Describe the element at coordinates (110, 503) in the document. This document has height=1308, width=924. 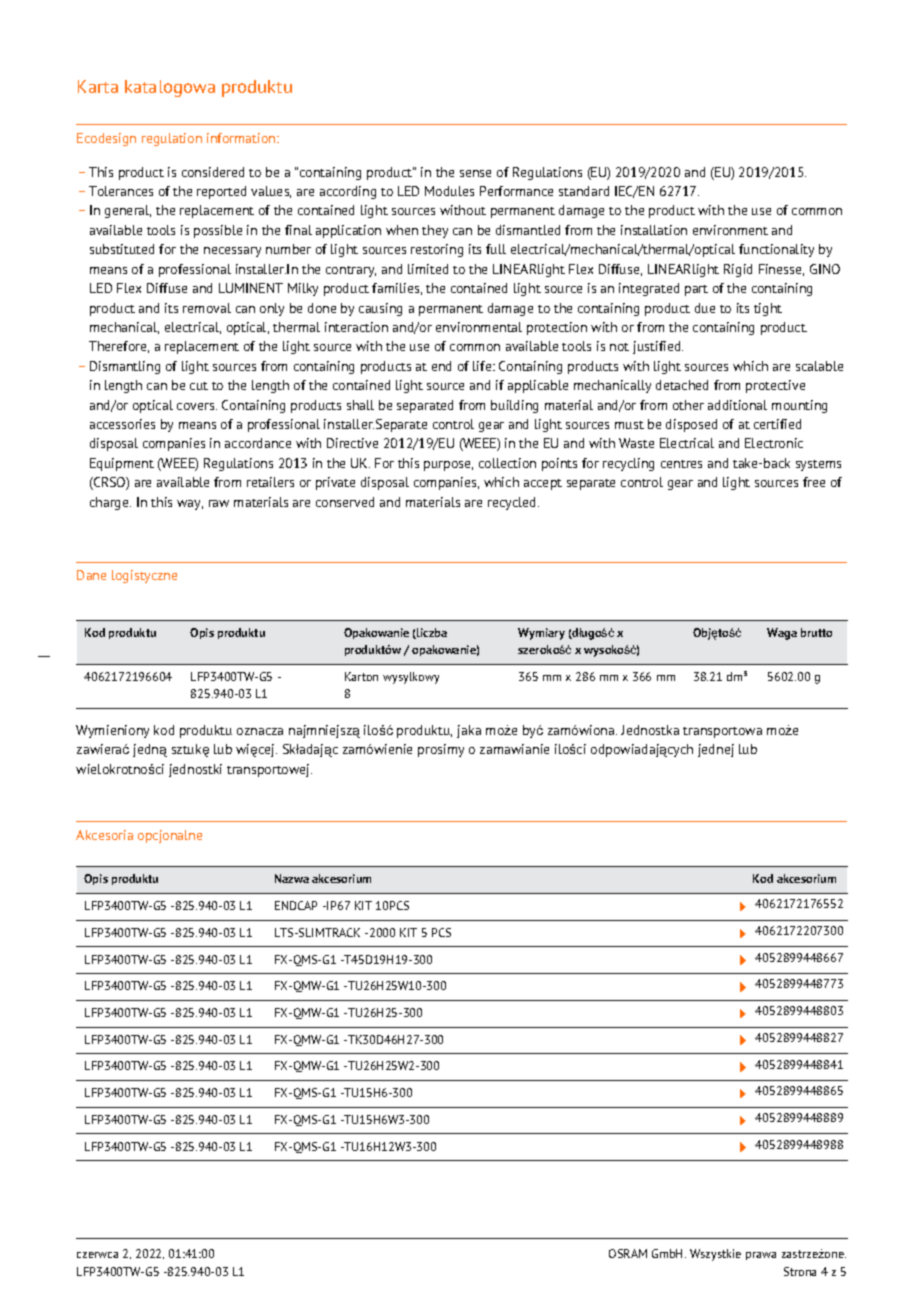
I see `charge` at that location.
